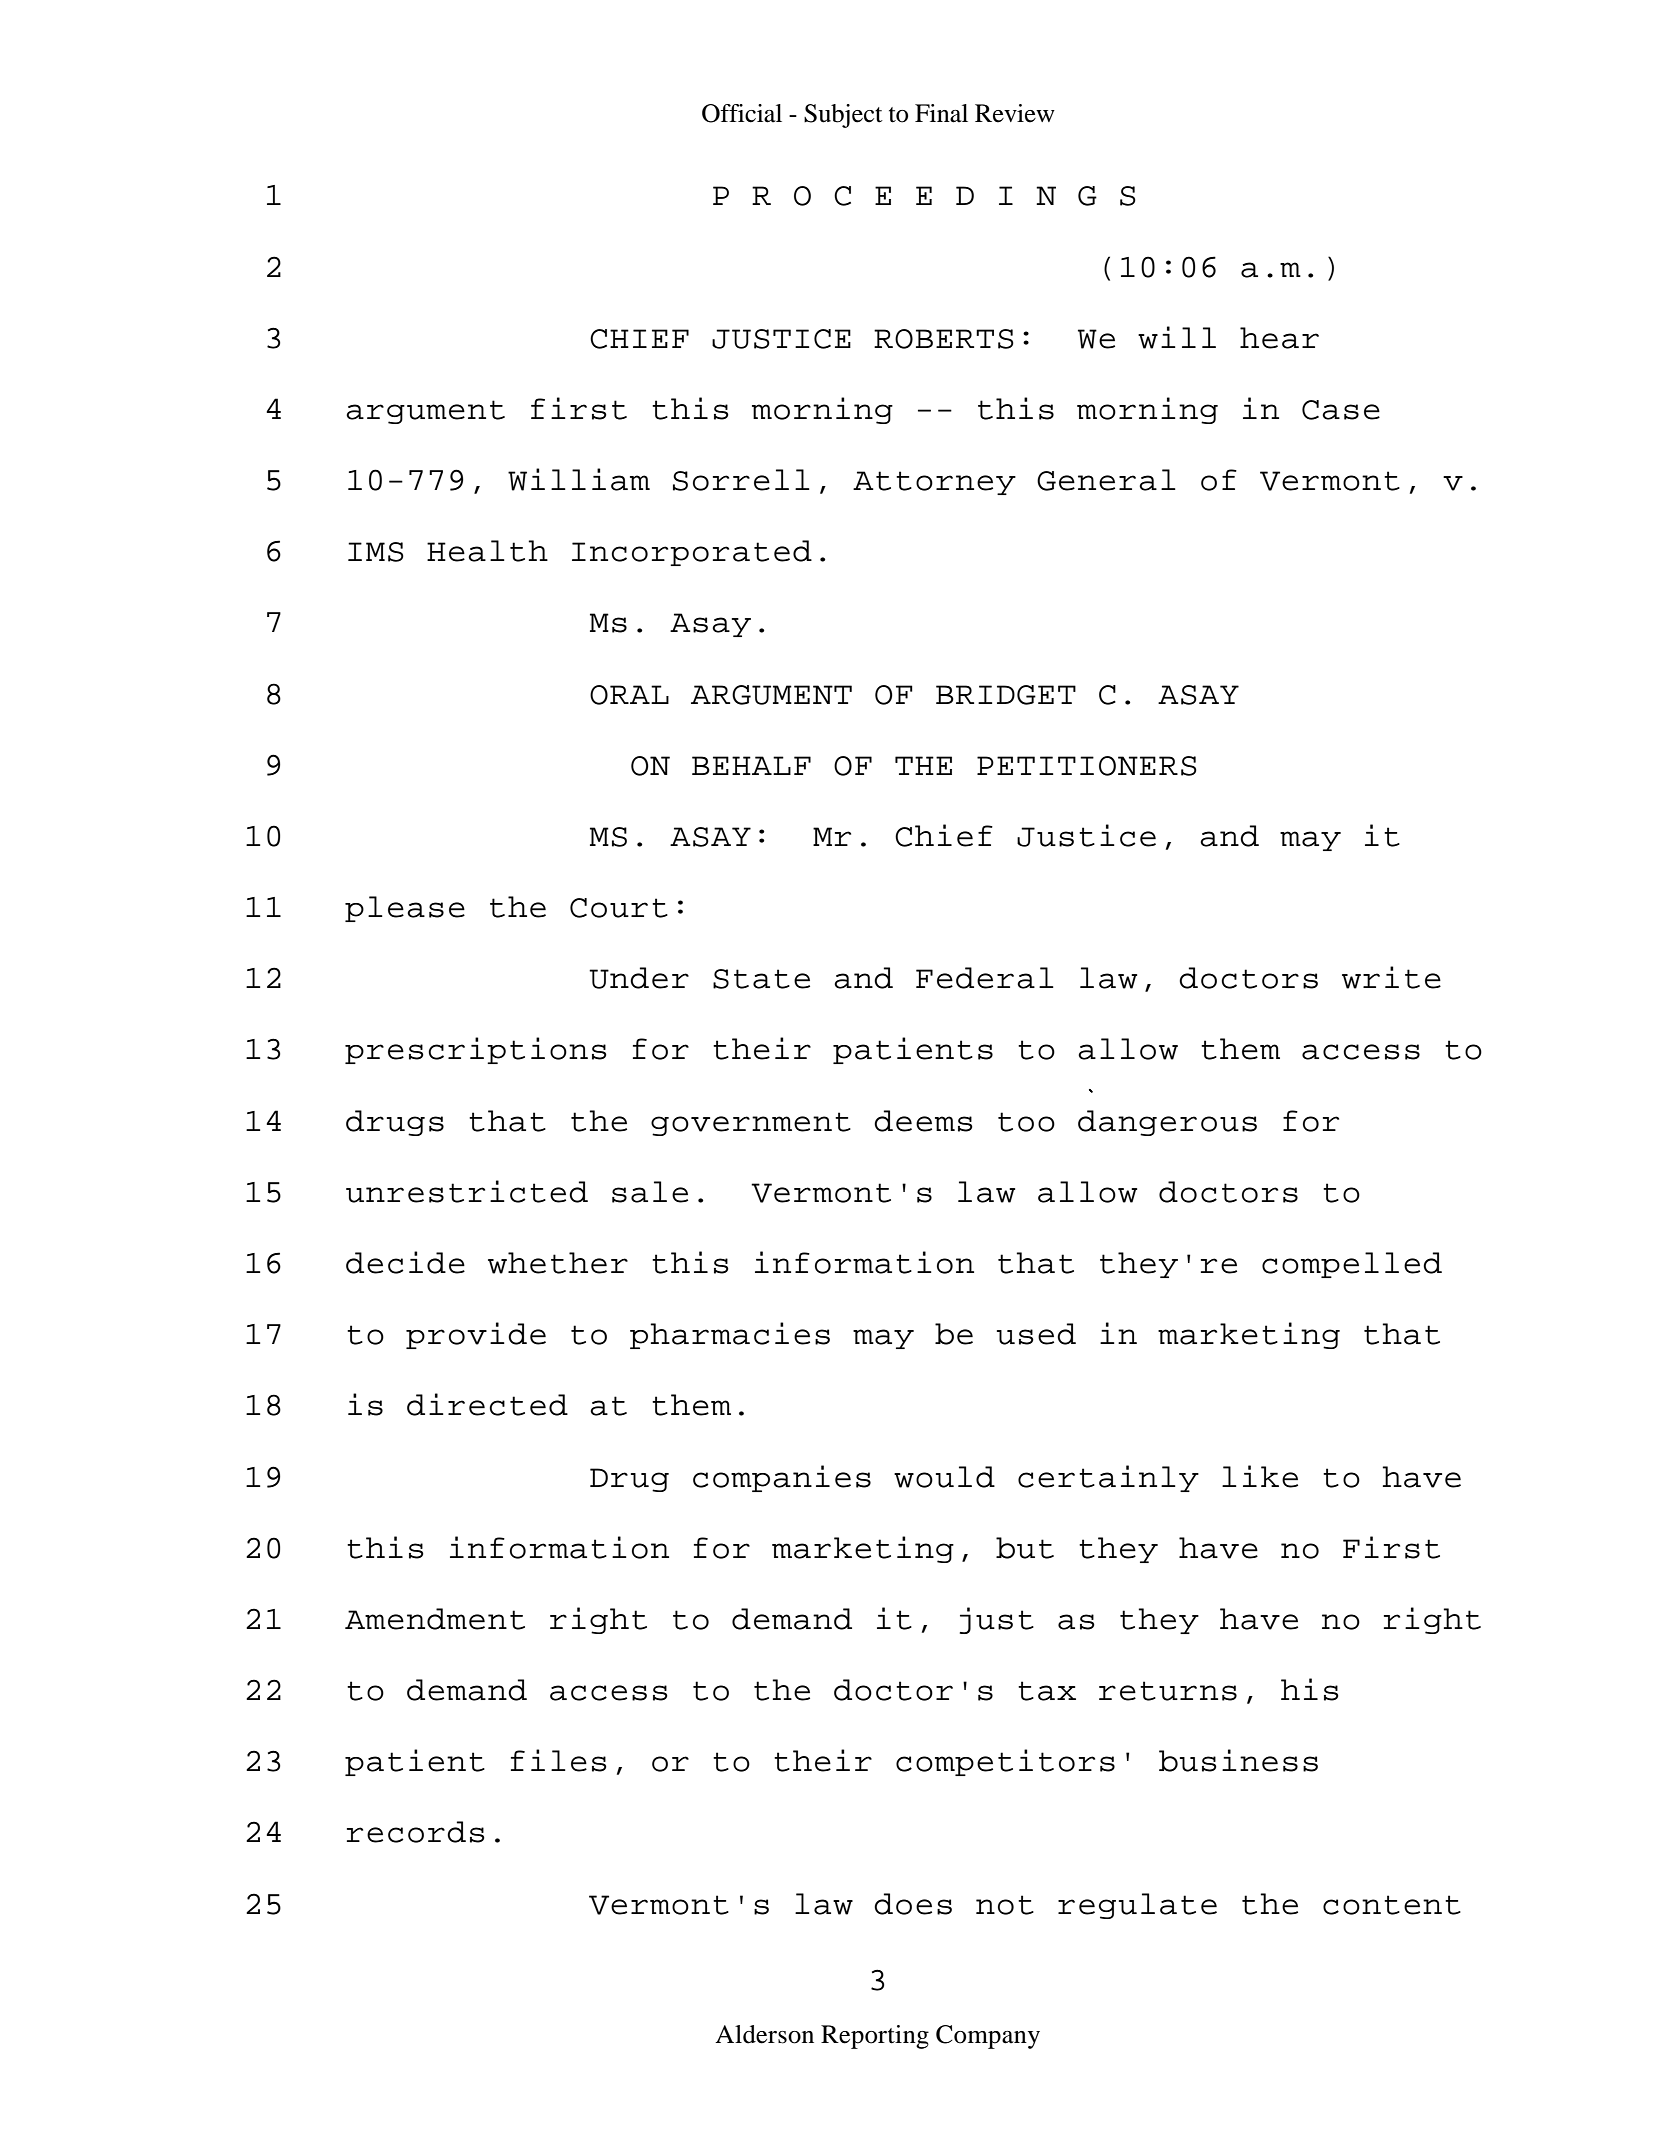 Image resolution: width=1659 pixels, height=2147 pixels. I want to click on Subject, so click(843, 116).
